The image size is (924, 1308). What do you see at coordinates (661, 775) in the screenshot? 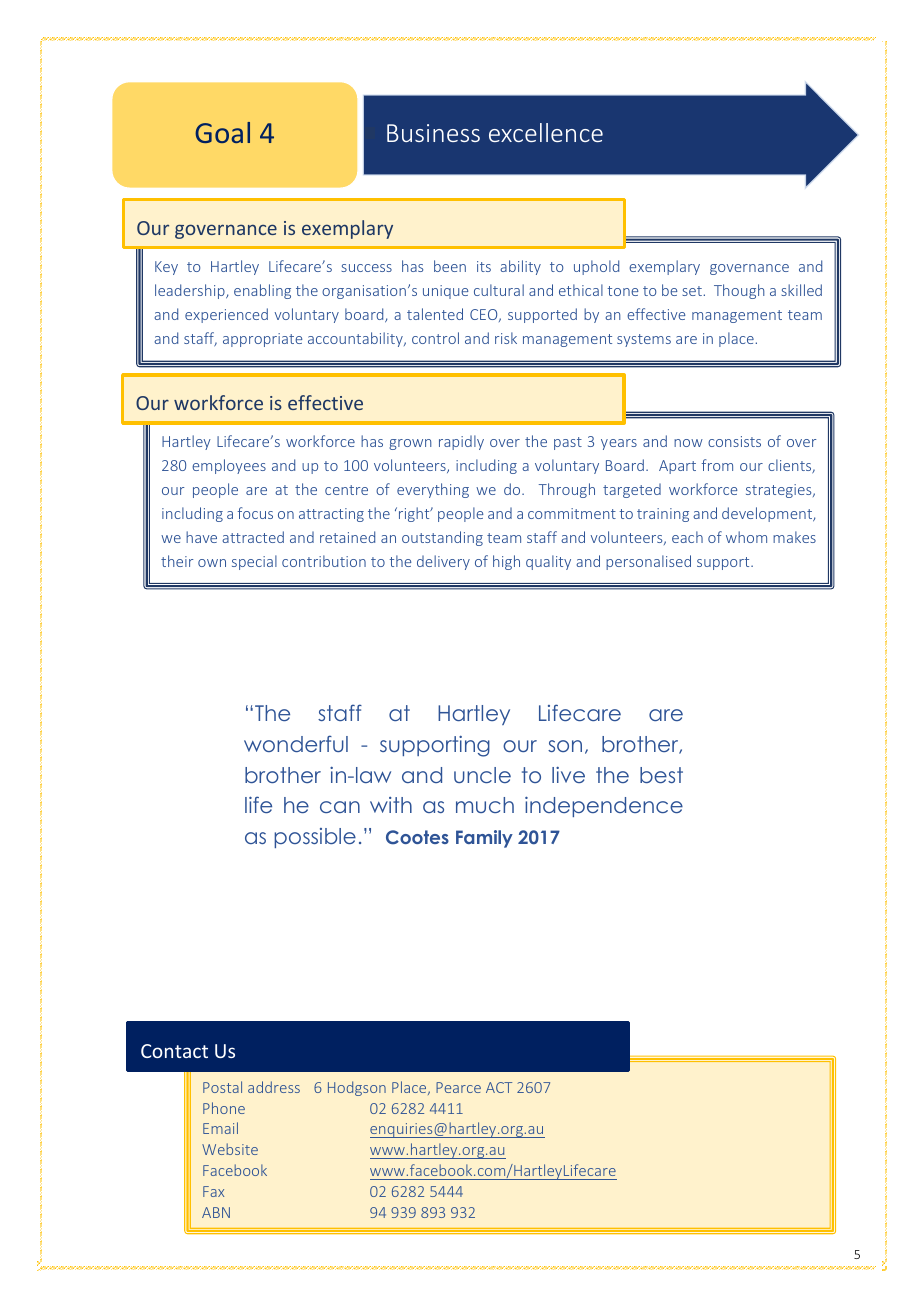
I see `best` at bounding box center [661, 775].
